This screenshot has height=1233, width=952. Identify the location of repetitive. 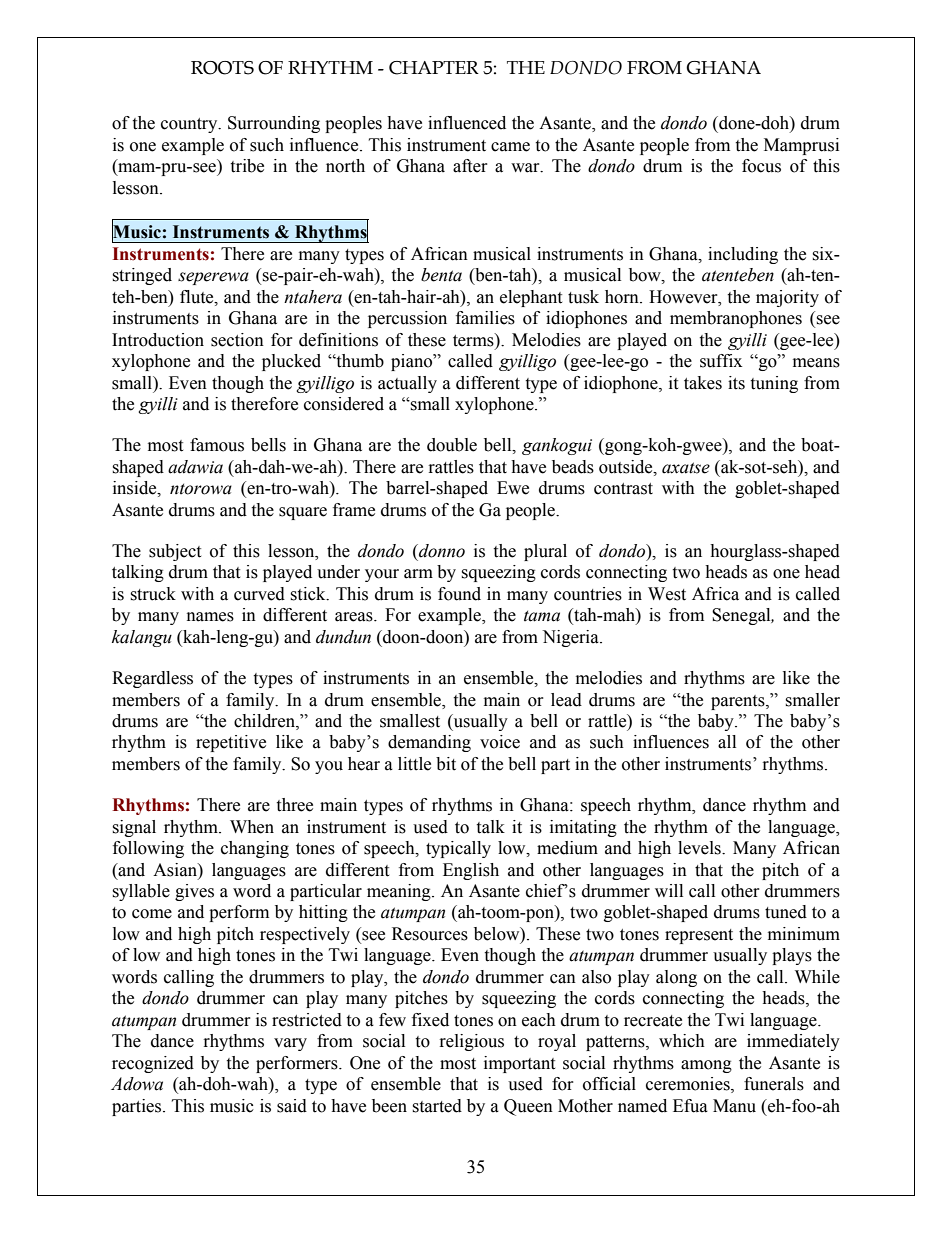
(231, 743).
